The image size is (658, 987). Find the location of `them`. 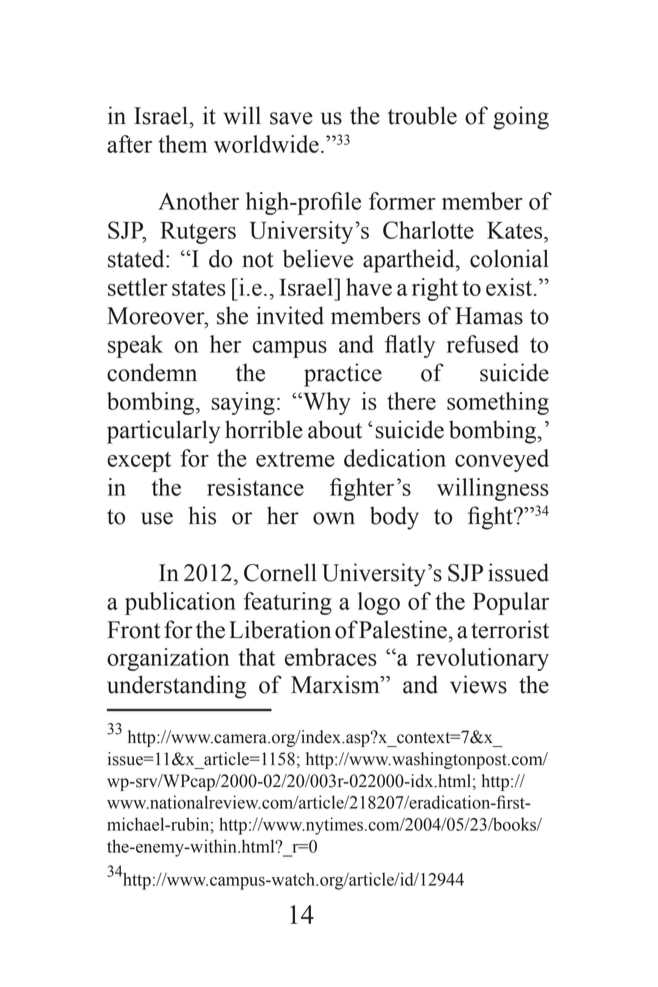

them is located at coordinates (182, 144).
